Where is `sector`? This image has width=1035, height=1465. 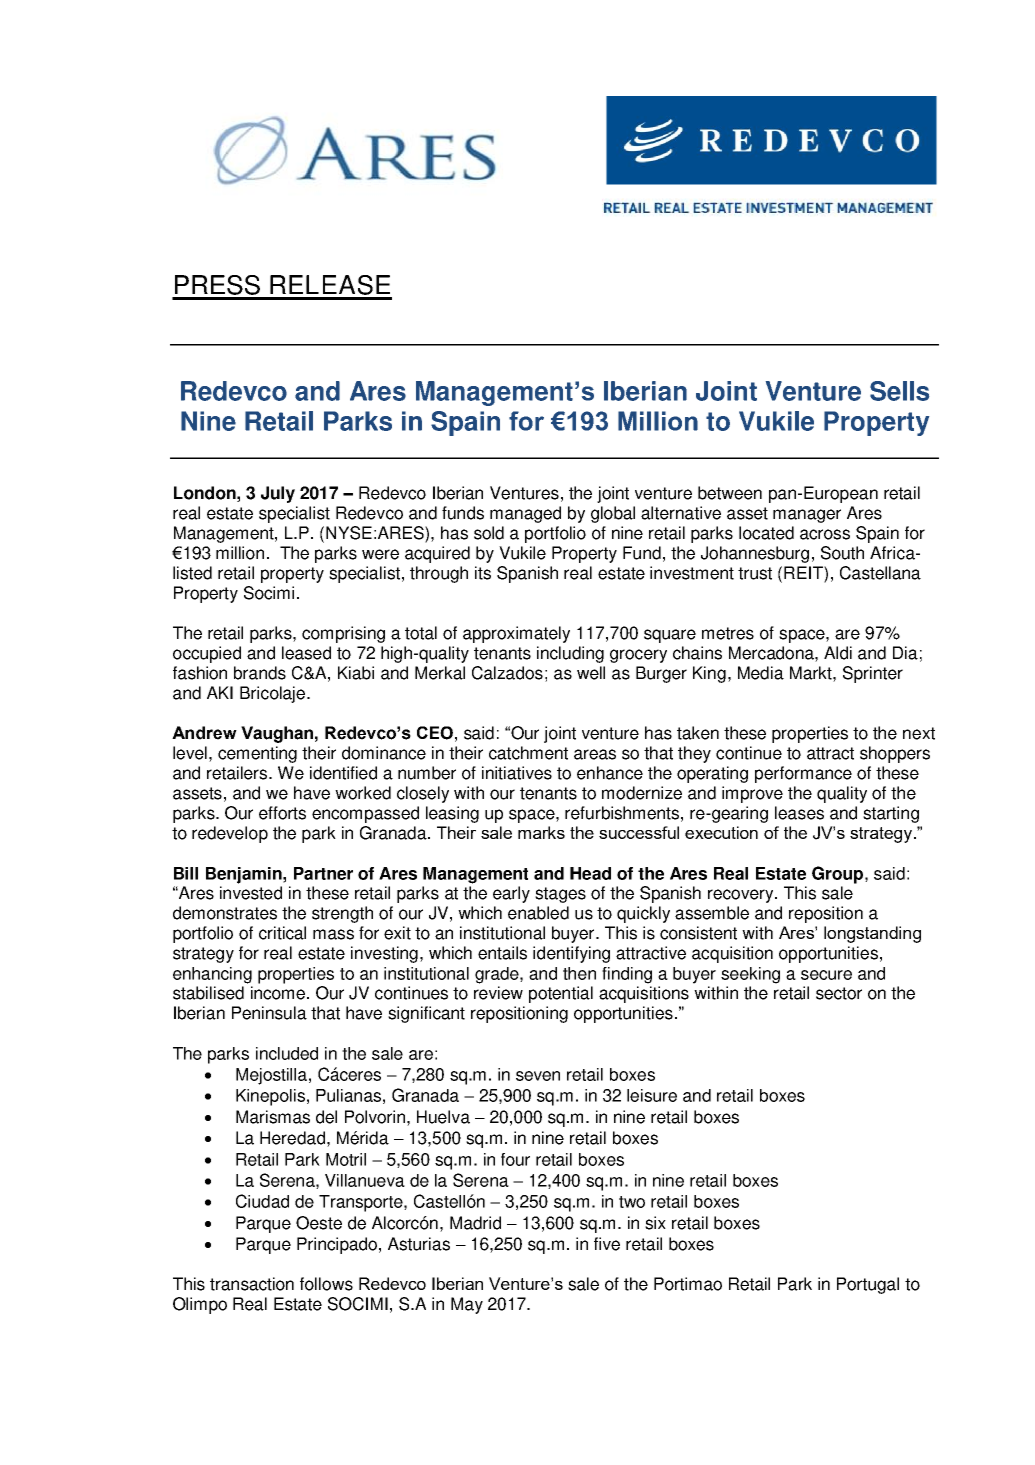 sector is located at coordinates (839, 993).
